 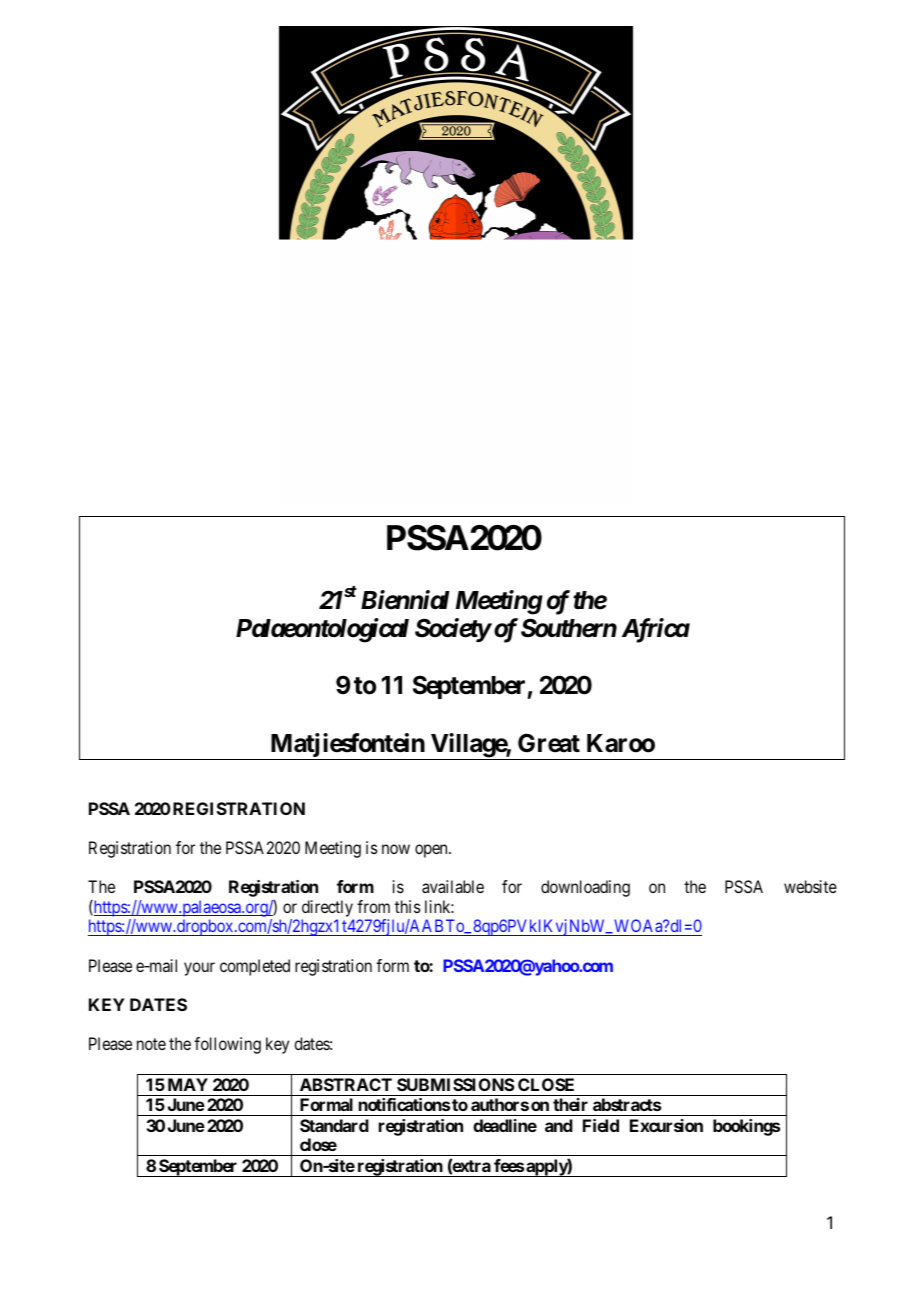 What do you see at coordinates (453, 886) in the page?
I see `available` at bounding box center [453, 886].
